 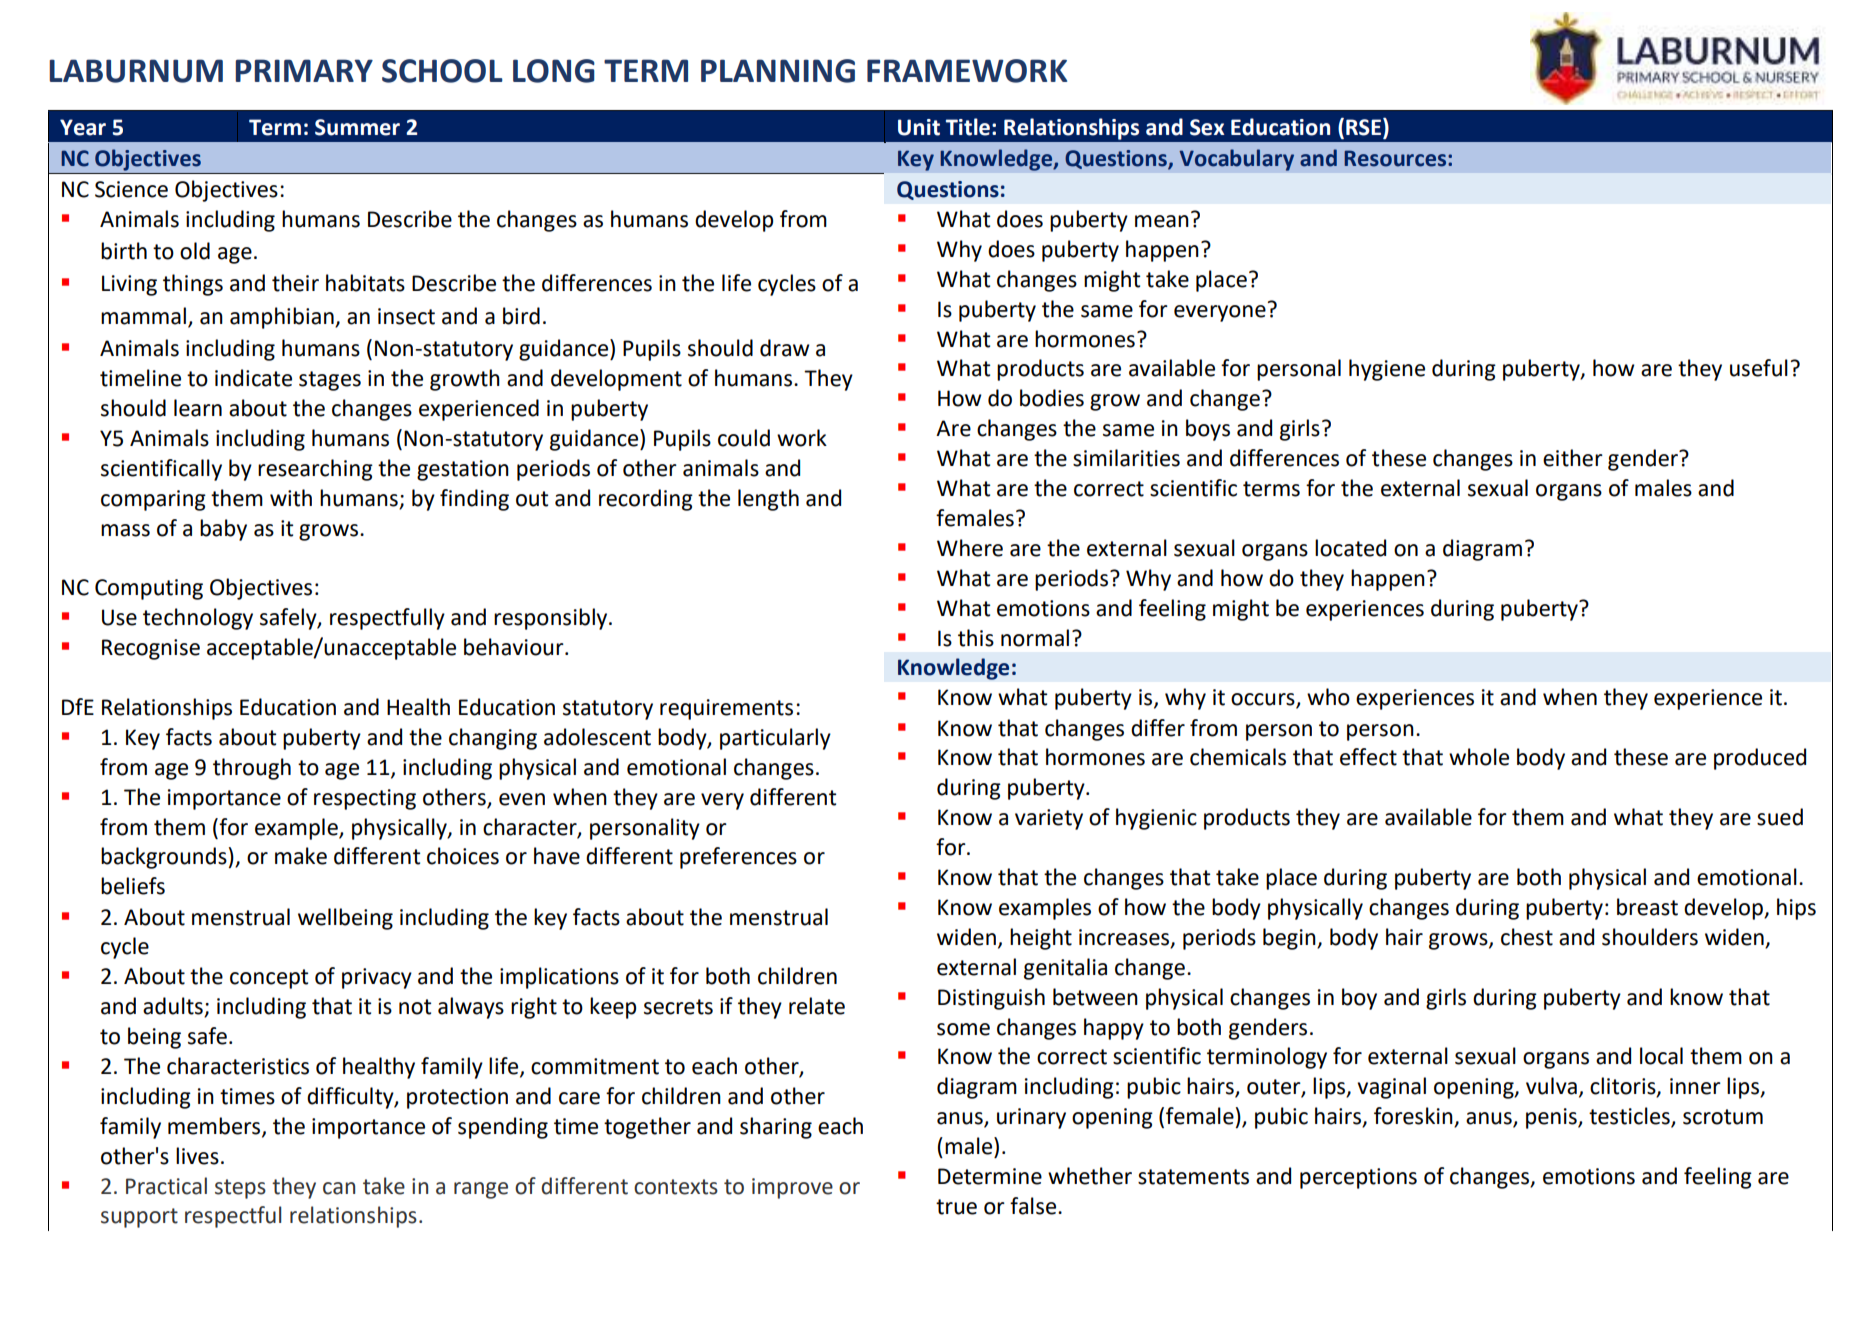 I want to click on RSE, so click(x=1363, y=127).
